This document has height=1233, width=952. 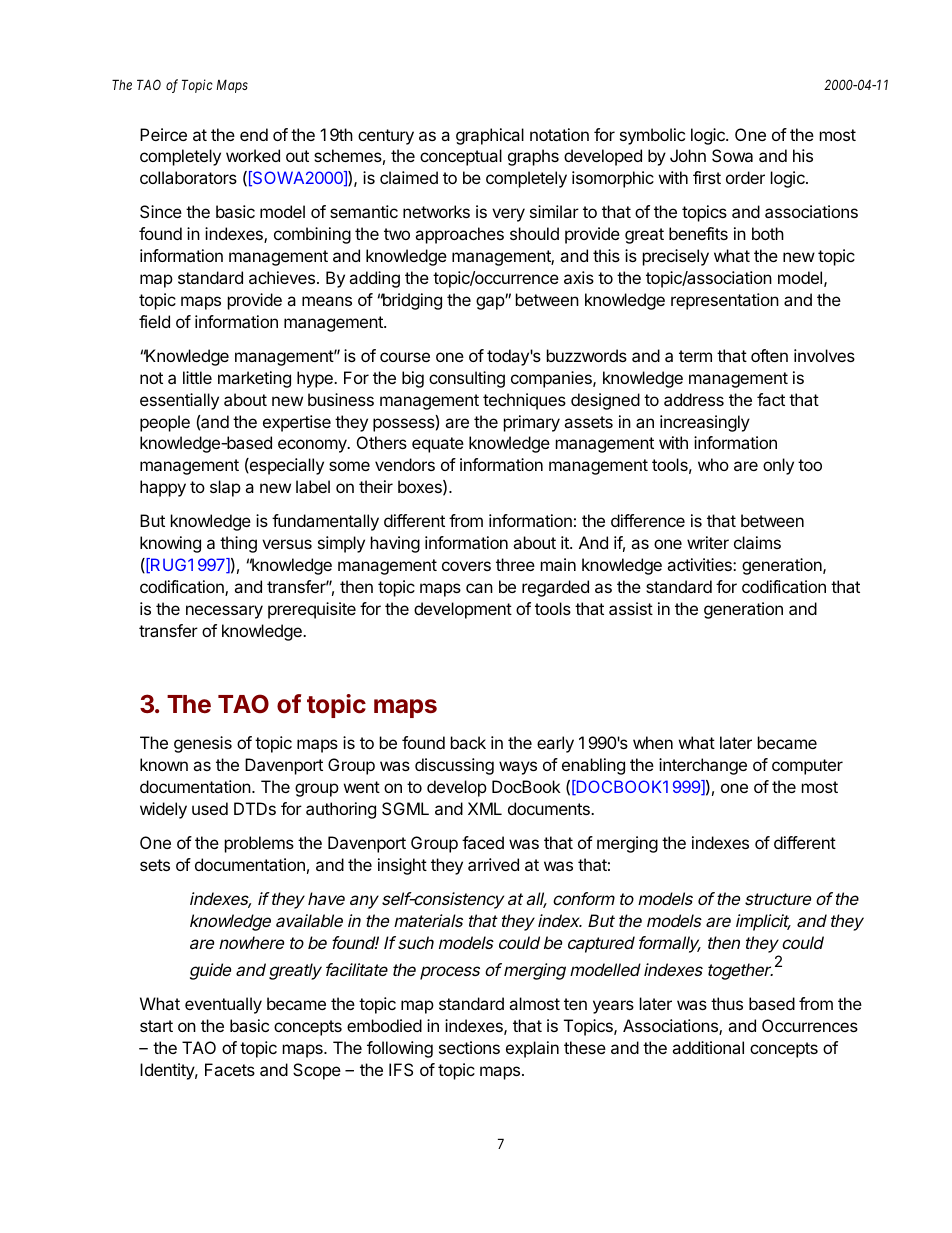 I want to click on who, so click(x=713, y=464).
